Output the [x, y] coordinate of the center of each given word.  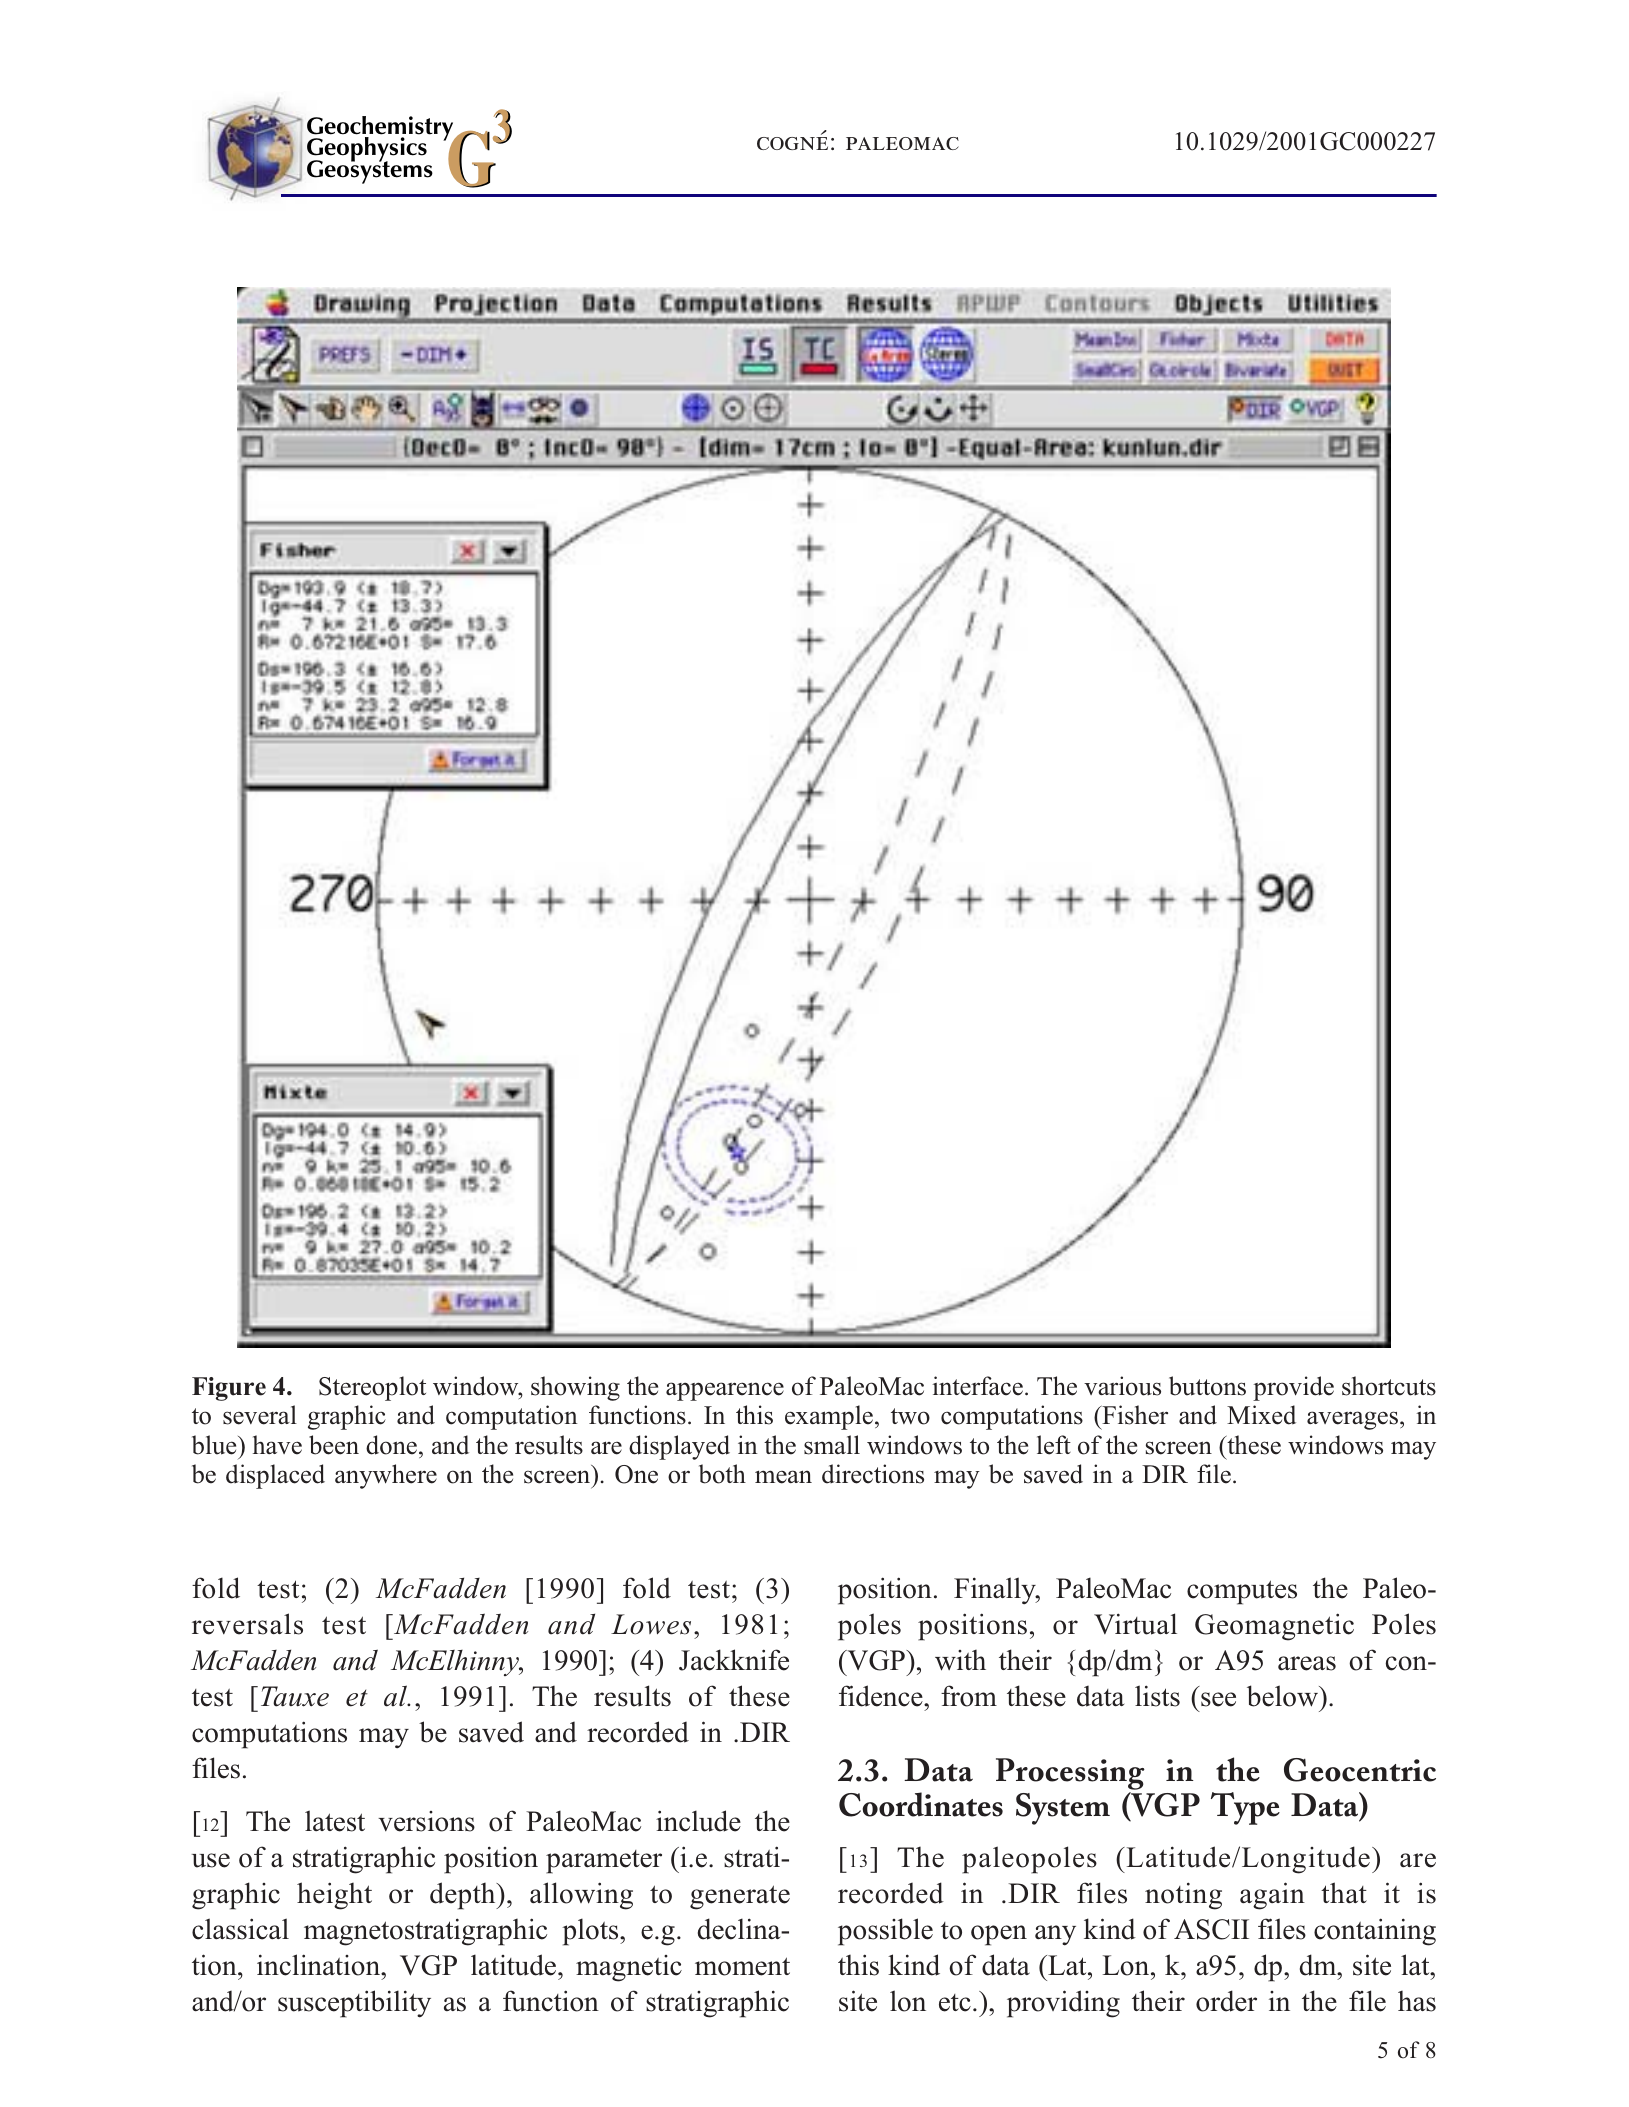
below [1283, 1696]
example [829, 1417]
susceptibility [354, 2004]
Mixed [1261, 1415]
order [1226, 2001]
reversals [247, 1624]
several [260, 1415]
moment [742, 1966]
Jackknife [734, 1660]
